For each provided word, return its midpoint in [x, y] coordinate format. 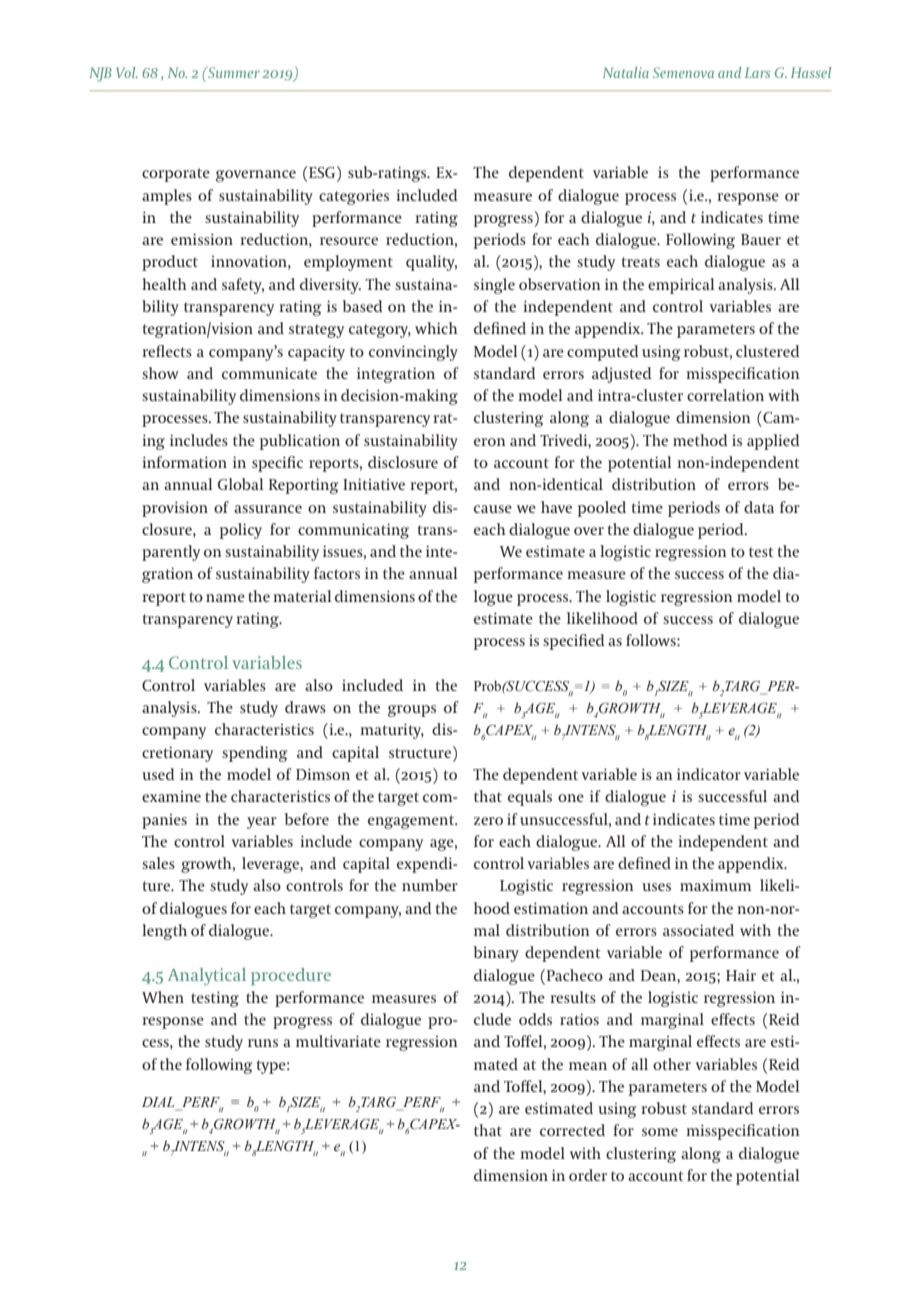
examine [171, 796]
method [700, 440]
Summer [233, 72]
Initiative [374, 484]
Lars [757, 72]
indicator [709, 774]
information [184, 462]
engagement [412, 822]
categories [354, 197]
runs [263, 1043]
